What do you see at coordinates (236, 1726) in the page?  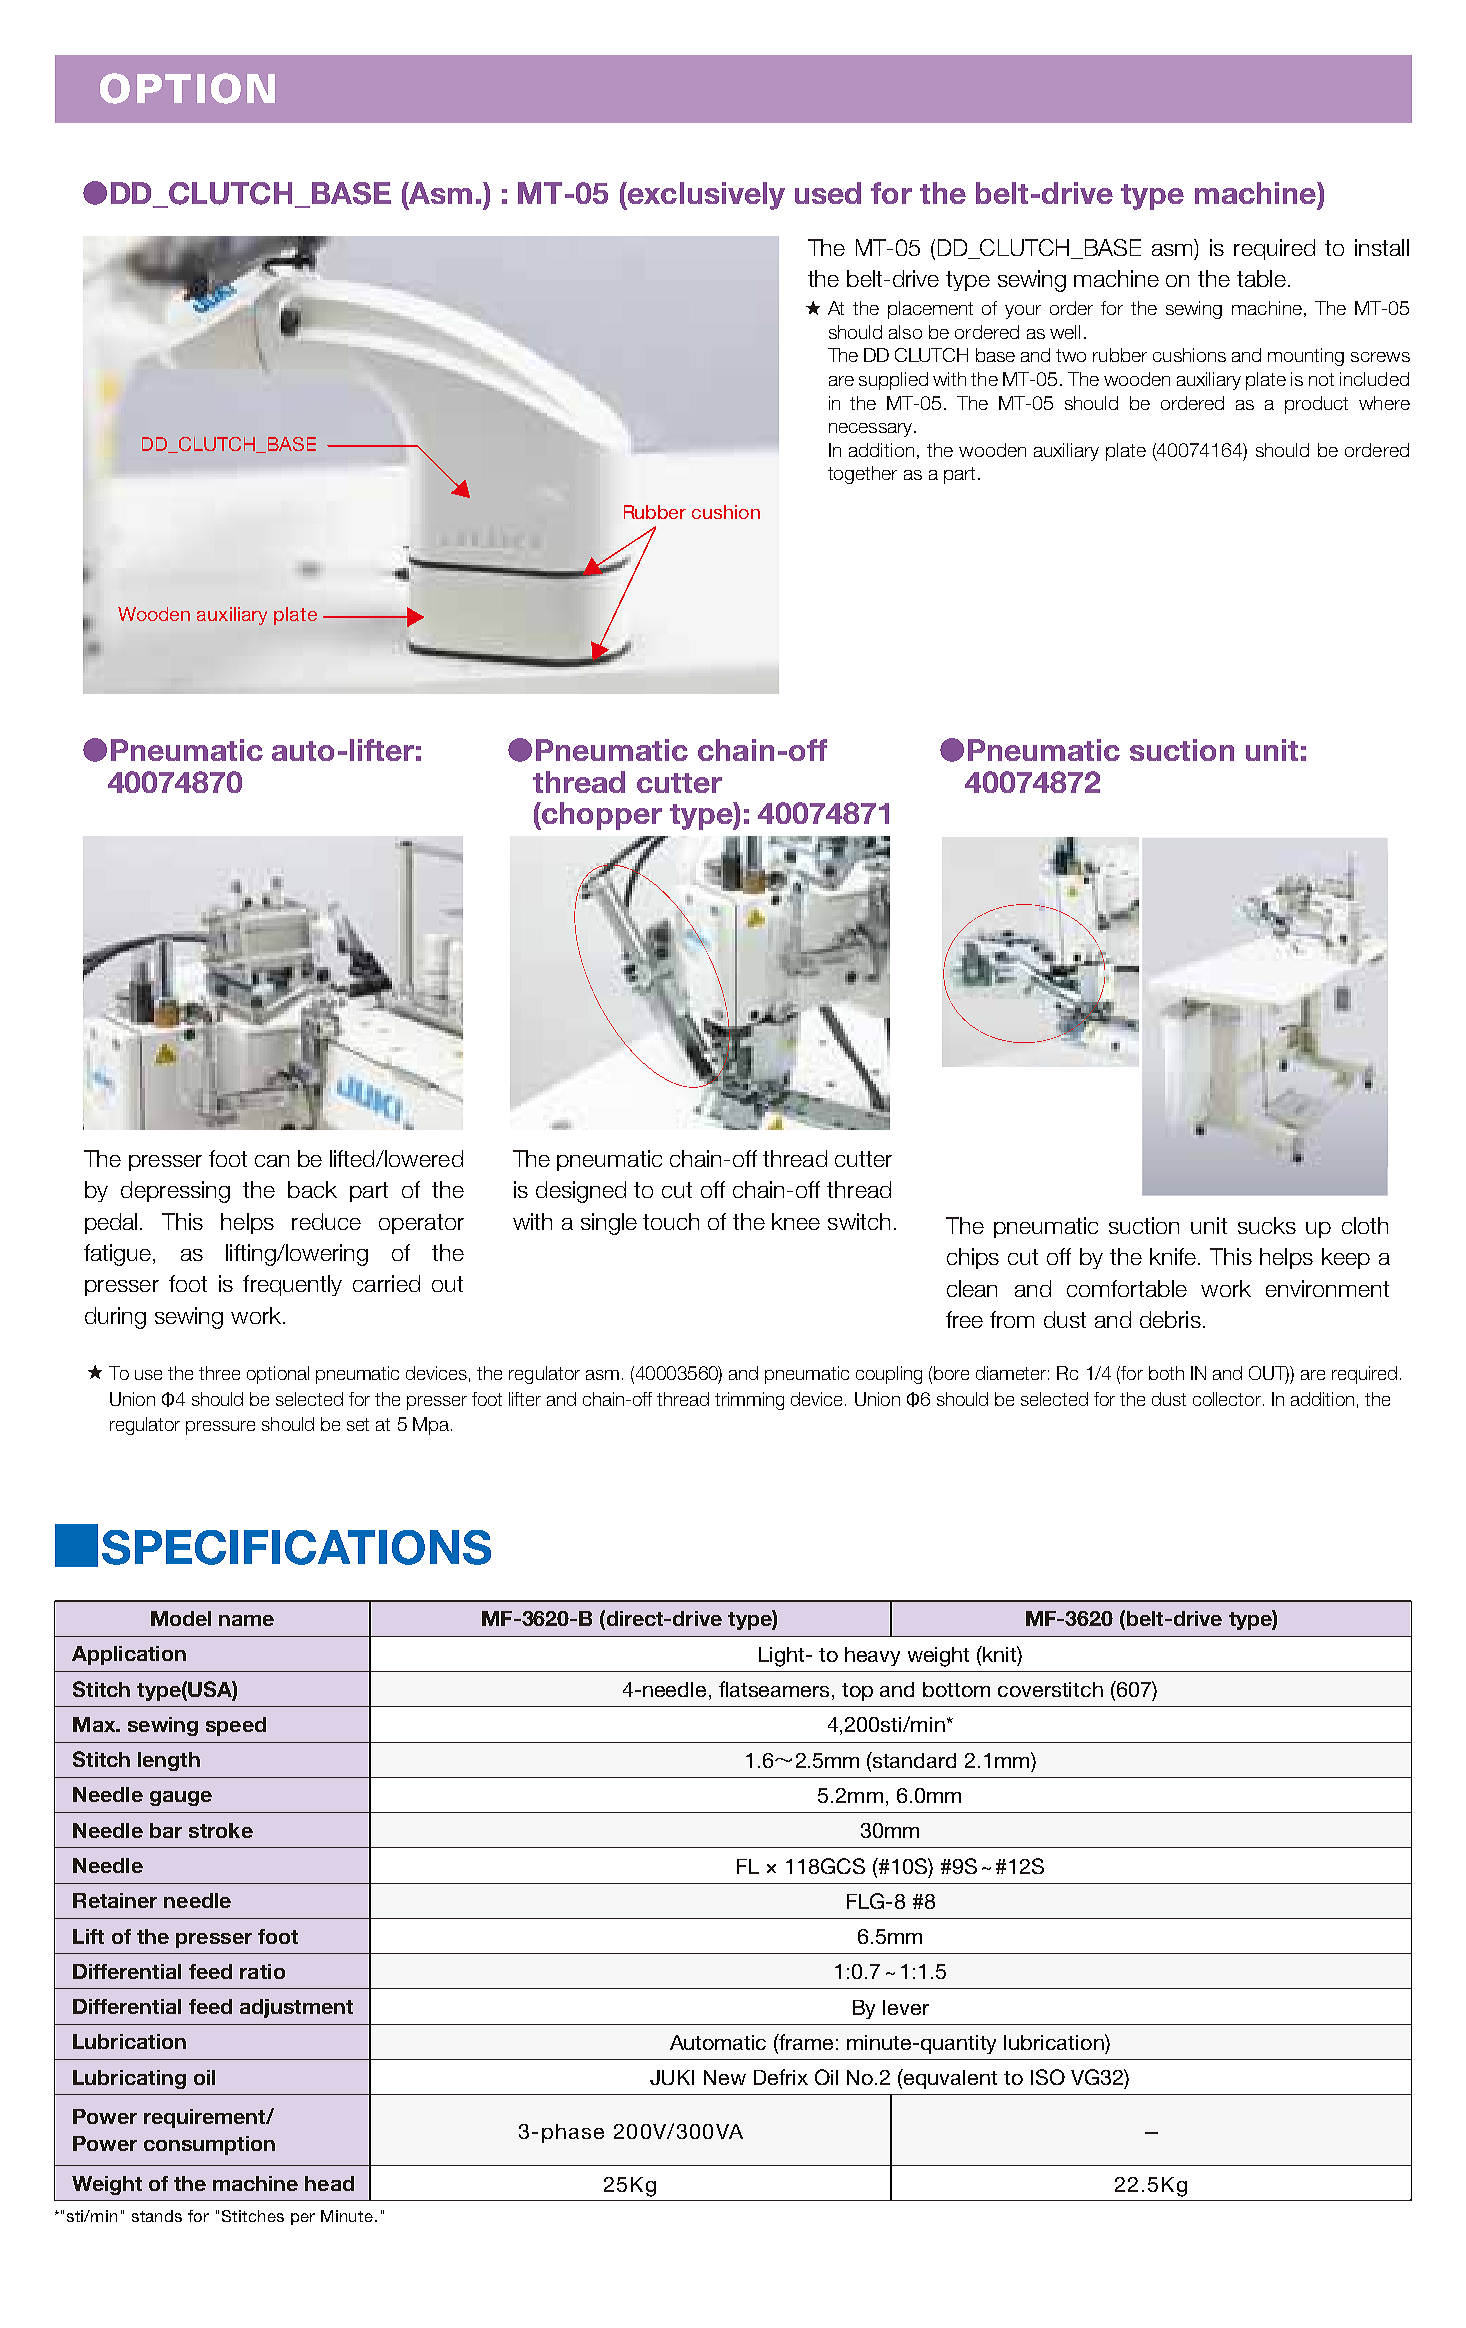 I see `speed` at bounding box center [236, 1726].
